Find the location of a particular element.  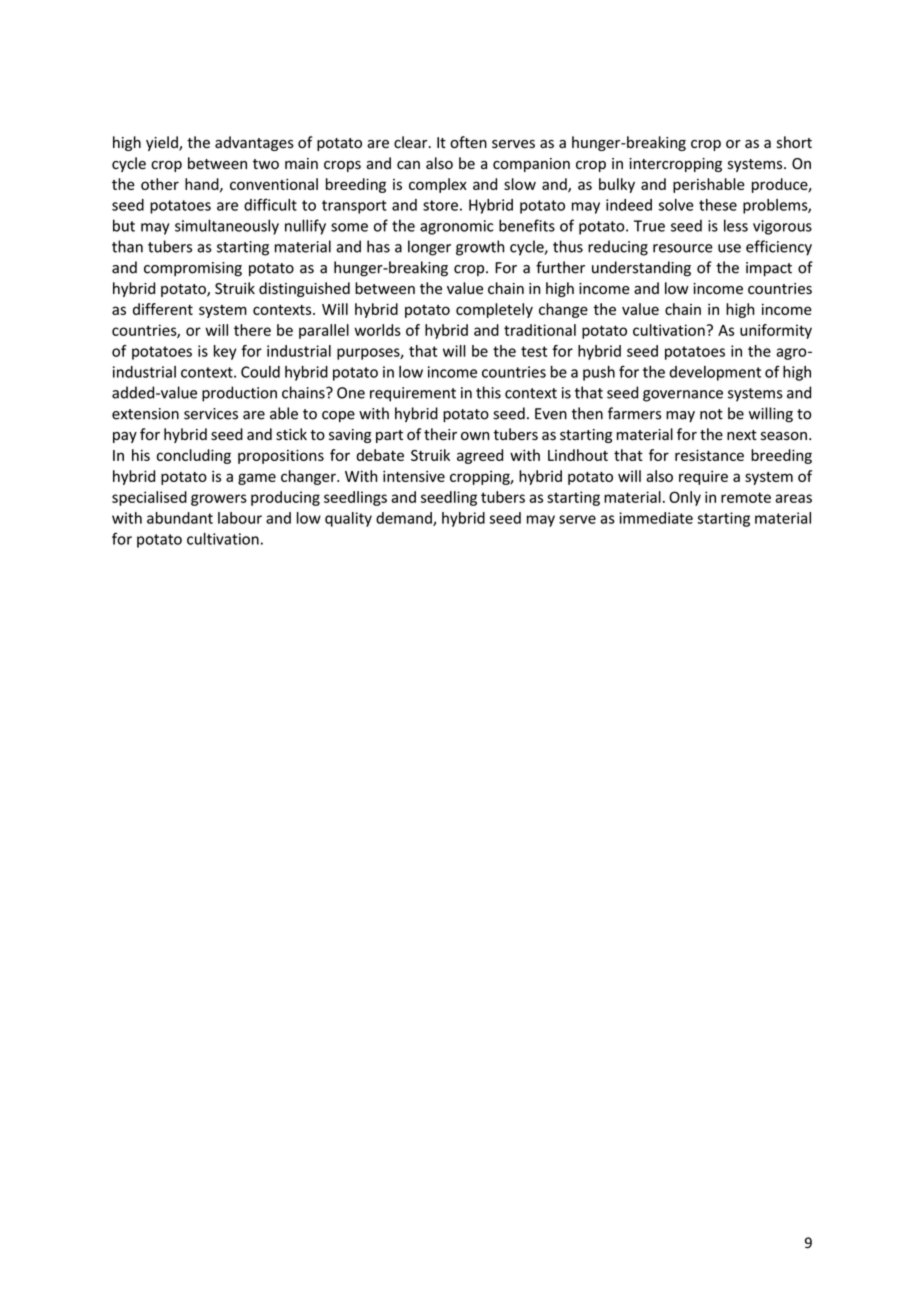

yield is located at coordinates (163, 143).
